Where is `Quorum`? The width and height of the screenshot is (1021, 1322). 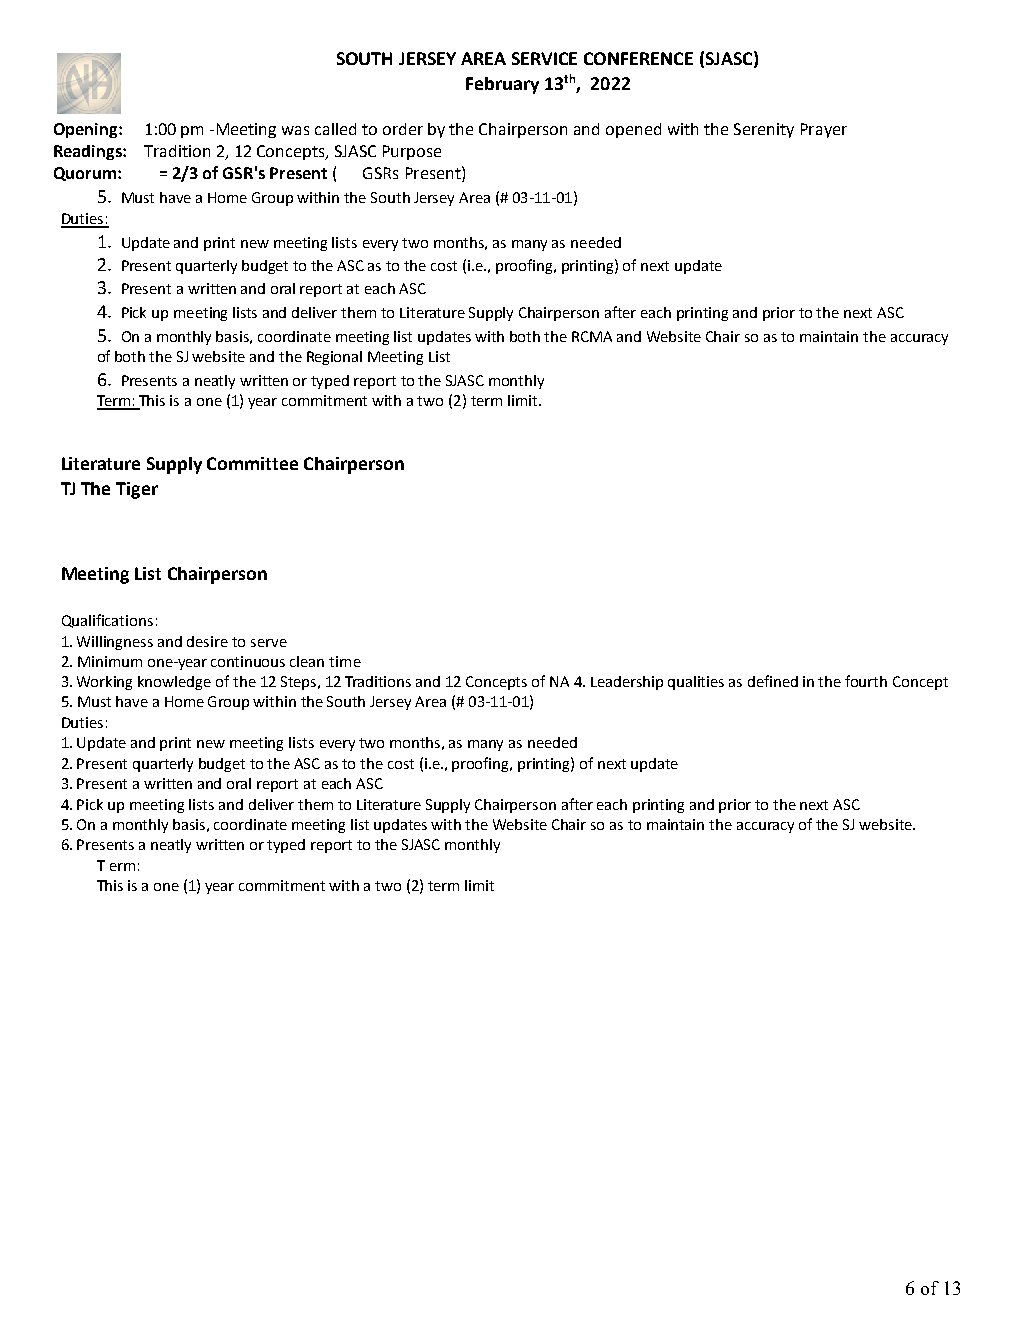 Quorum is located at coordinates (85, 174).
